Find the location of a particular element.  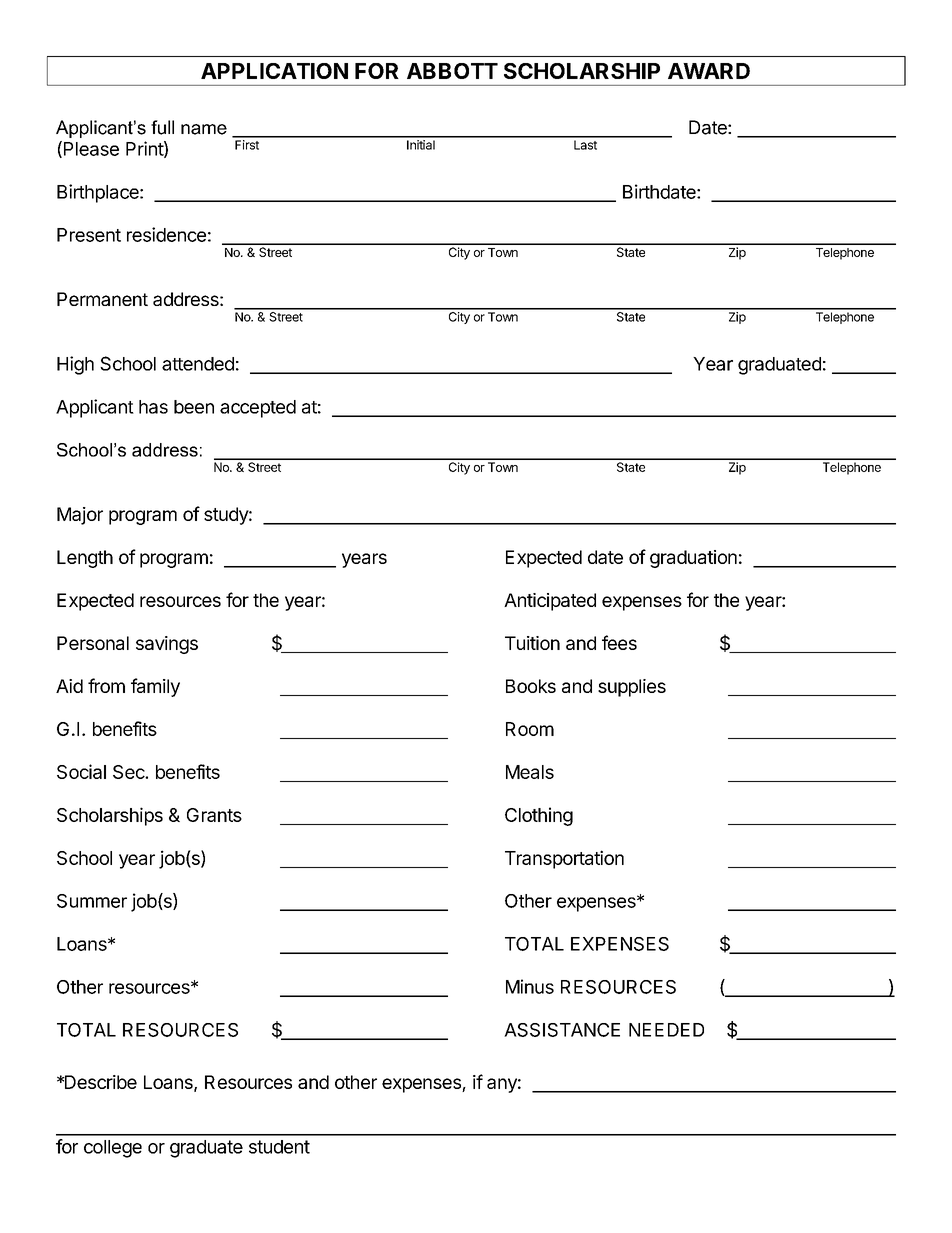

attended is located at coordinates (198, 364).
